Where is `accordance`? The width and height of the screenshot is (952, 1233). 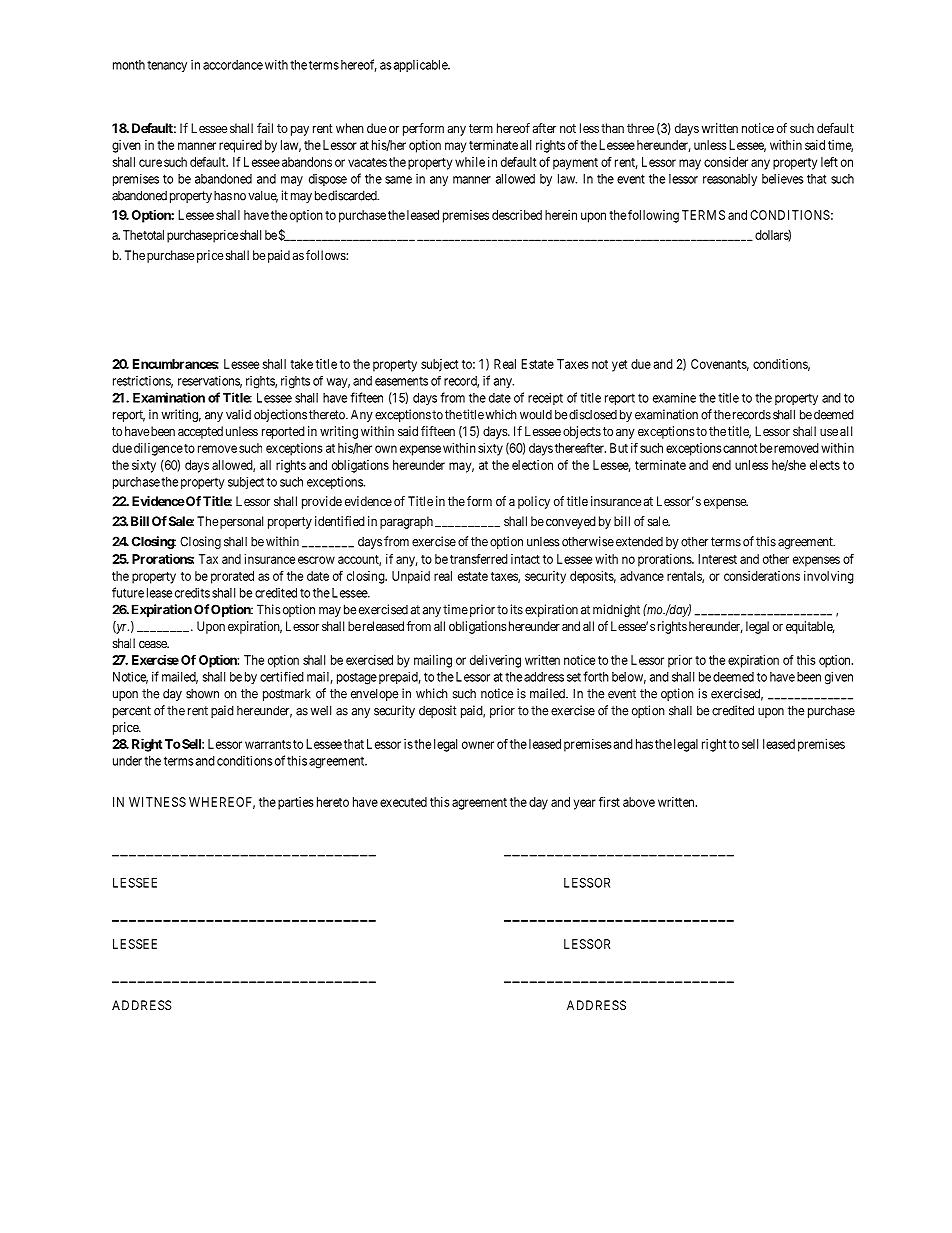 accordance is located at coordinates (233, 65).
